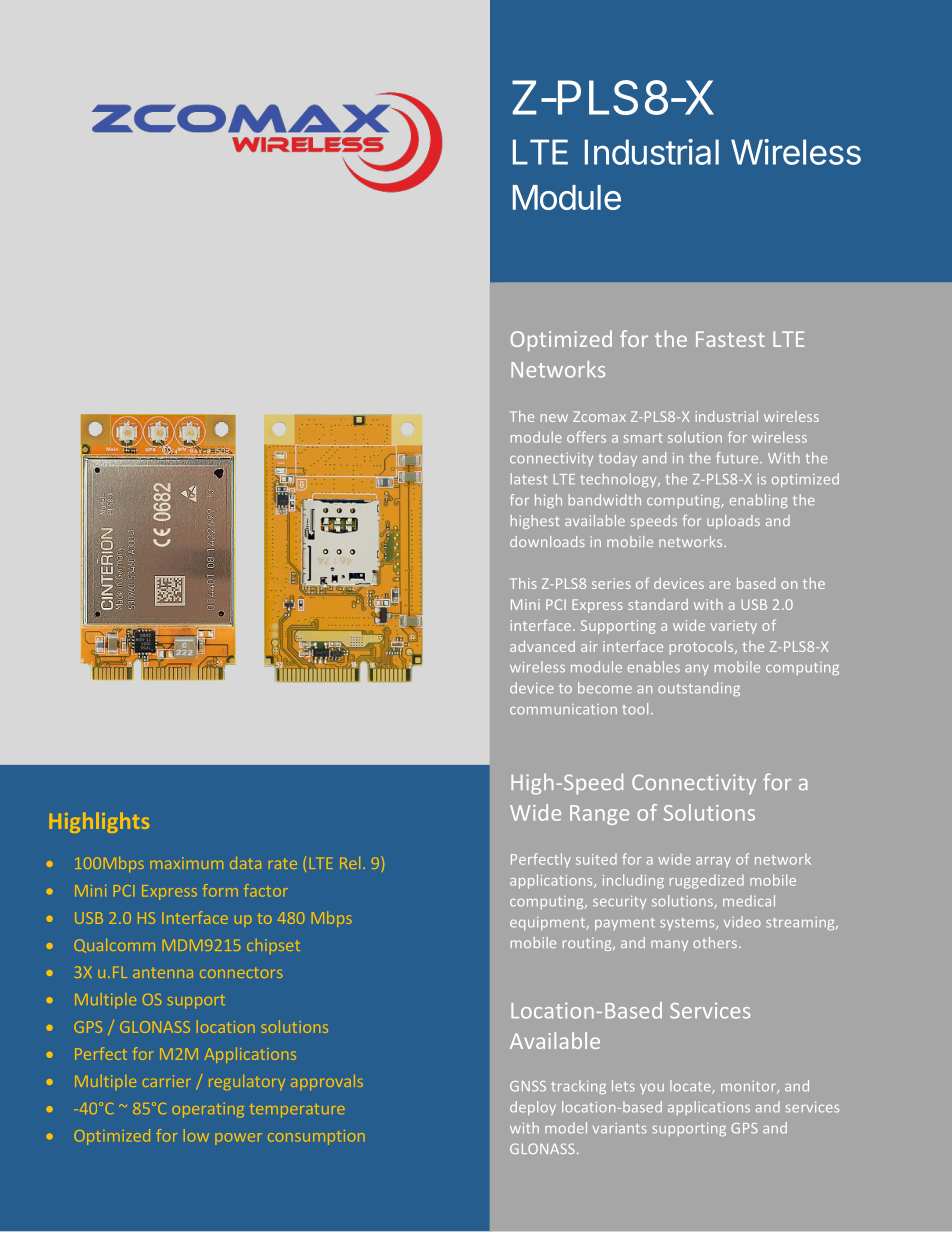 The height and width of the screenshot is (1233, 952). I want to click on operating, so click(208, 1110).
